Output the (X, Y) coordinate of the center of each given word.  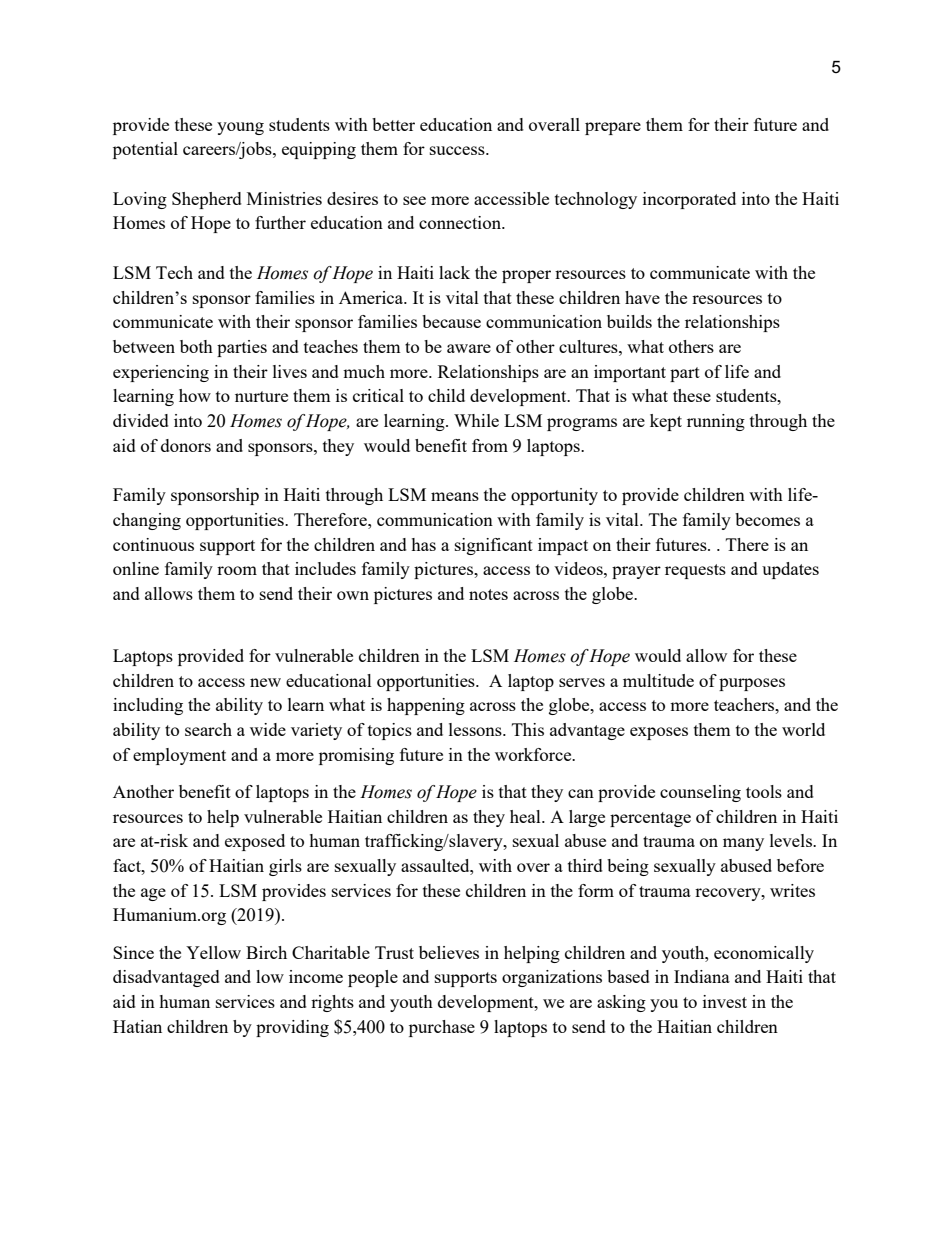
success (458, 150)
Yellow (213, 952)
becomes (767, 519)
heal (526, 816)
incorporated (689, 200)
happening (426, 706)
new (265, 682)
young (240, 128)
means (455, 496)
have (642, 297)
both (196, 346)
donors (186, 445)
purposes (752, 684)
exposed (255, 842)
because (451, 321)
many (743, 844)
